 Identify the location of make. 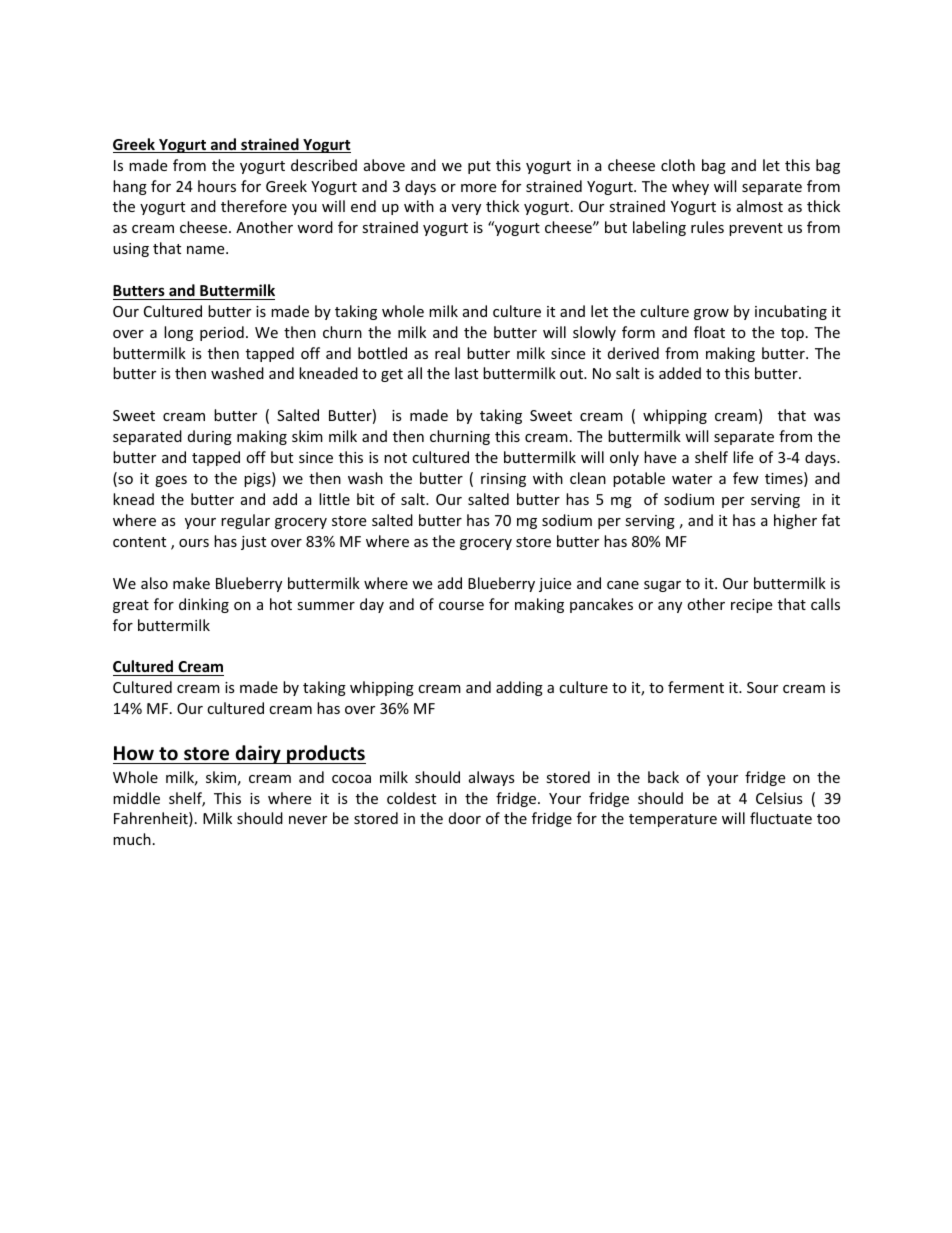
(191, 583).
